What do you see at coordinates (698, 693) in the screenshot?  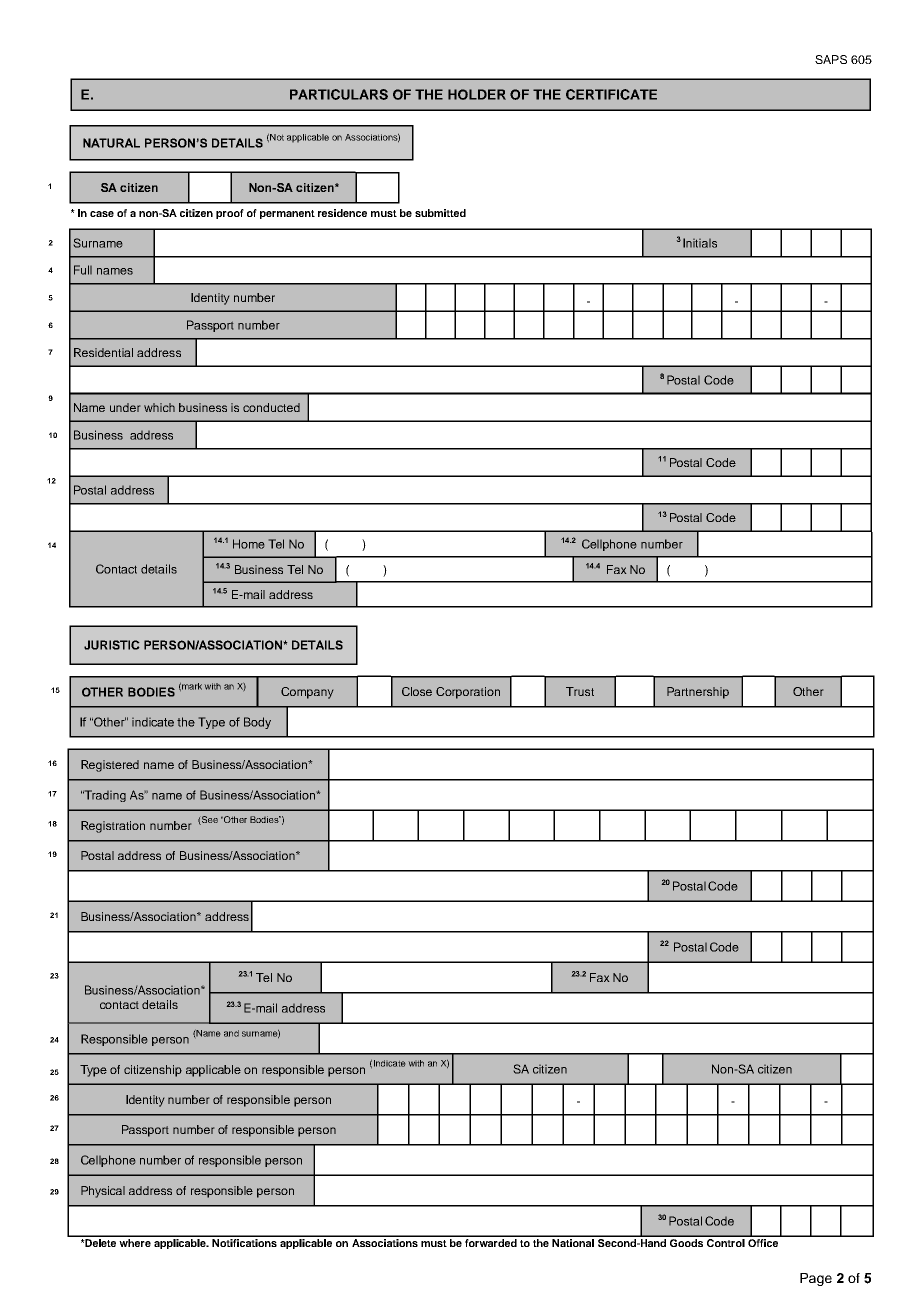 I see `Partnership` at bounding box center [698, 693].
